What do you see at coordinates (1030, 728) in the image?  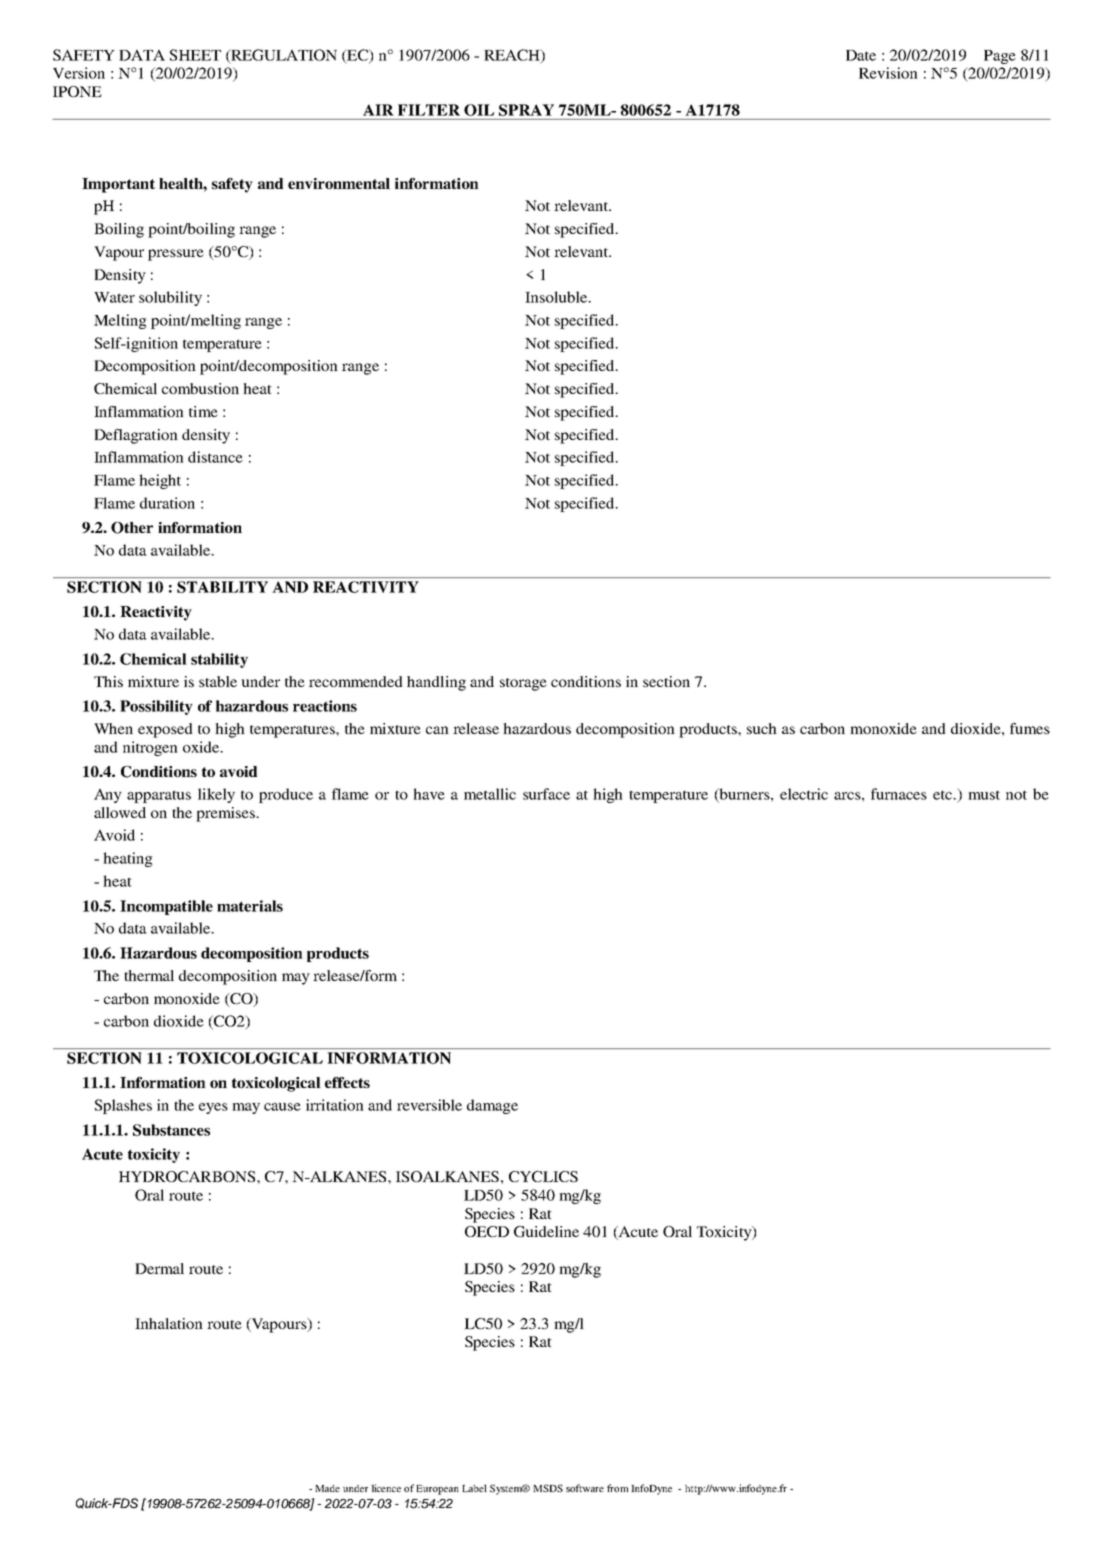 I see `fumes` at bounding box center [1030, 728].
